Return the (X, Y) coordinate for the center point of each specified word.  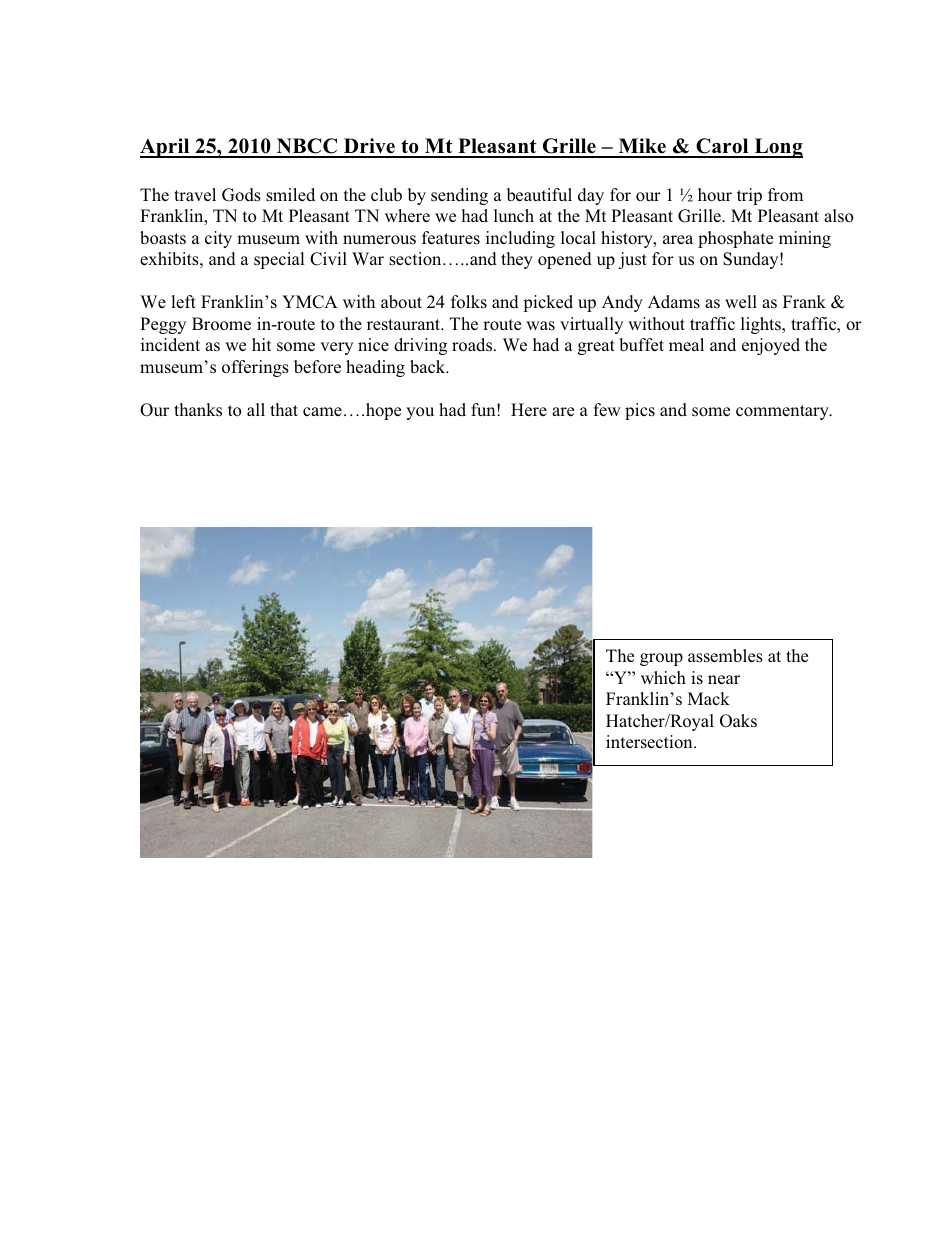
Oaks (738, 721)
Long (777, 148)
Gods (241, 195)
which (663, 678)
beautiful (539, 195)
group (661, 659)
